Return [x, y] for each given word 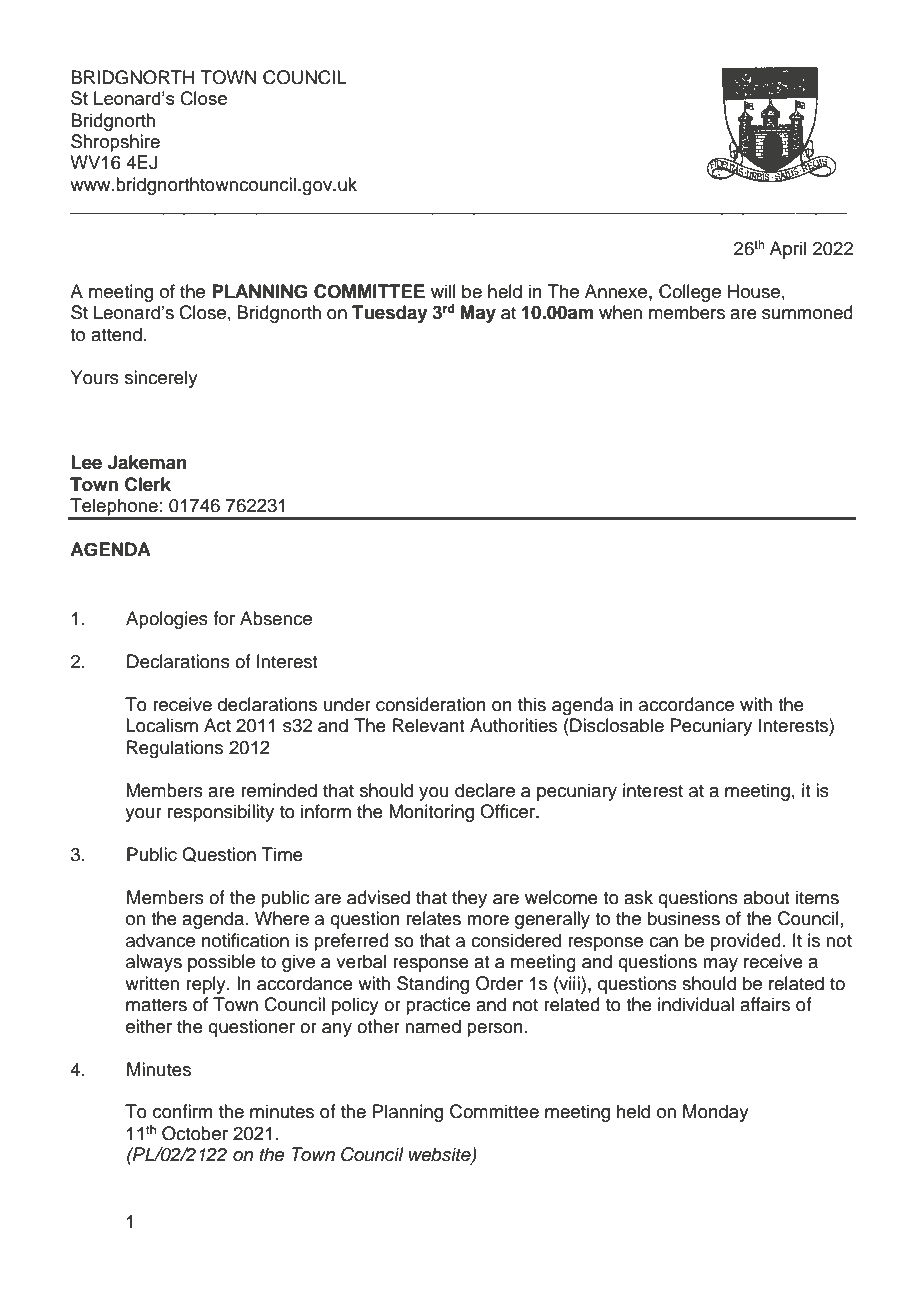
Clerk [148, 484]
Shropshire [115, 143]
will [443, 291]
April [788, 250]
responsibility [221, 813]
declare [485, 790]
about [766, 897]
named [433, 1026]
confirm [182, 1111]
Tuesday [390, 314]
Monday [716, 1113]
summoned [807, 312]
